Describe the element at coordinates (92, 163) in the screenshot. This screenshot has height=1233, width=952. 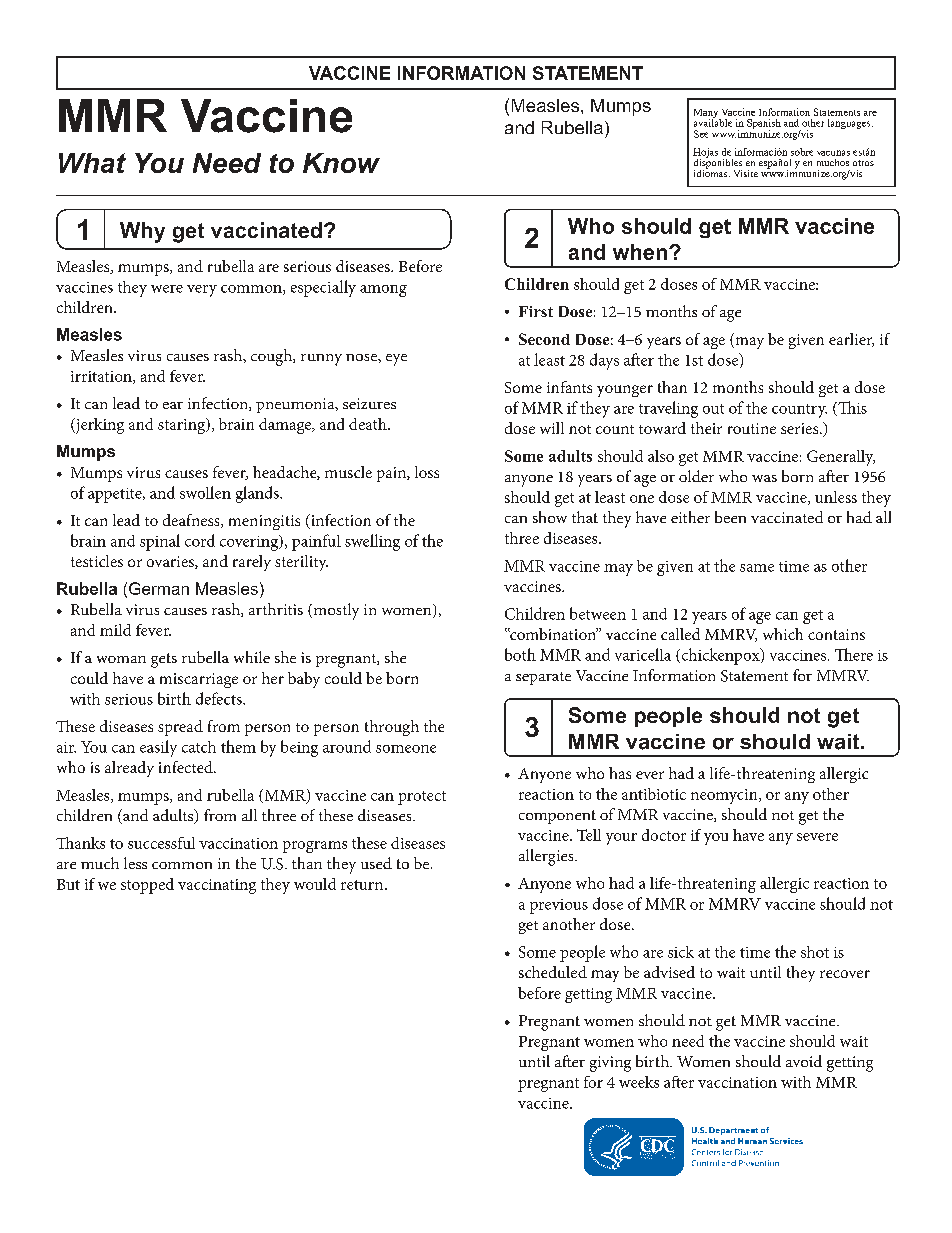
I see `What` at that location.
